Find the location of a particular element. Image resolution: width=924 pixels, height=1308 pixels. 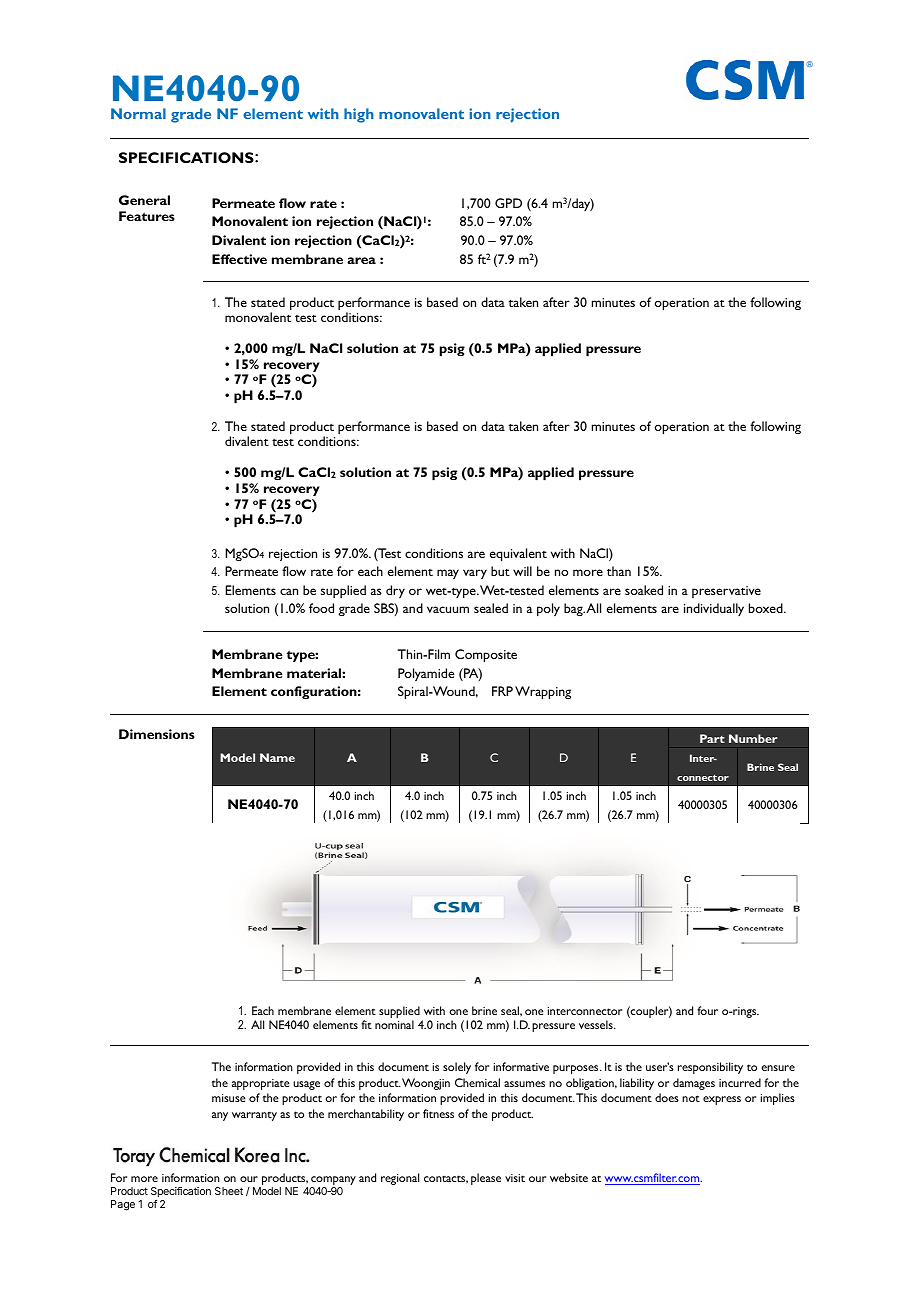

Normal is located at coordinates (138, 113).
